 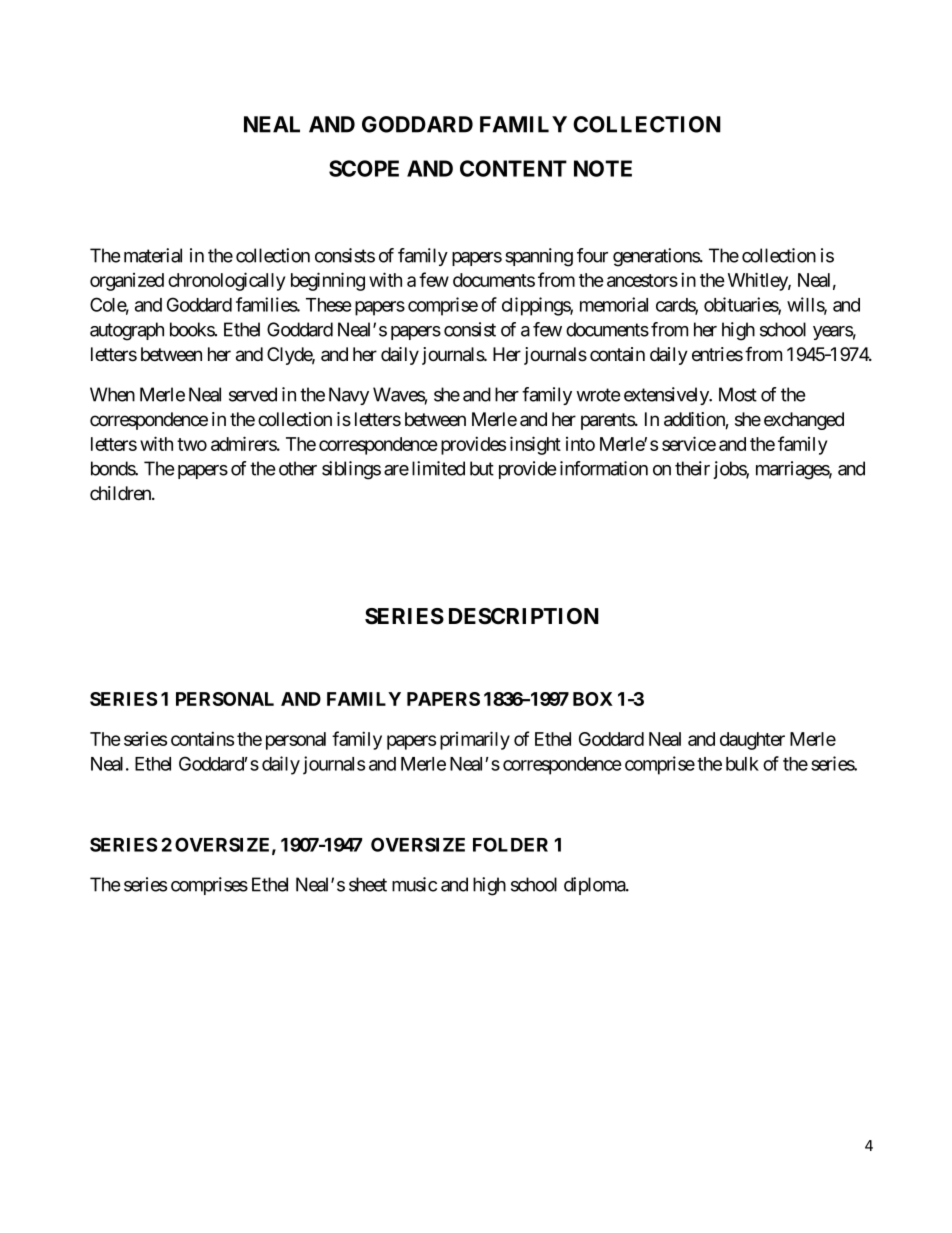 I want to click on their, so click(x=692, y=468).
